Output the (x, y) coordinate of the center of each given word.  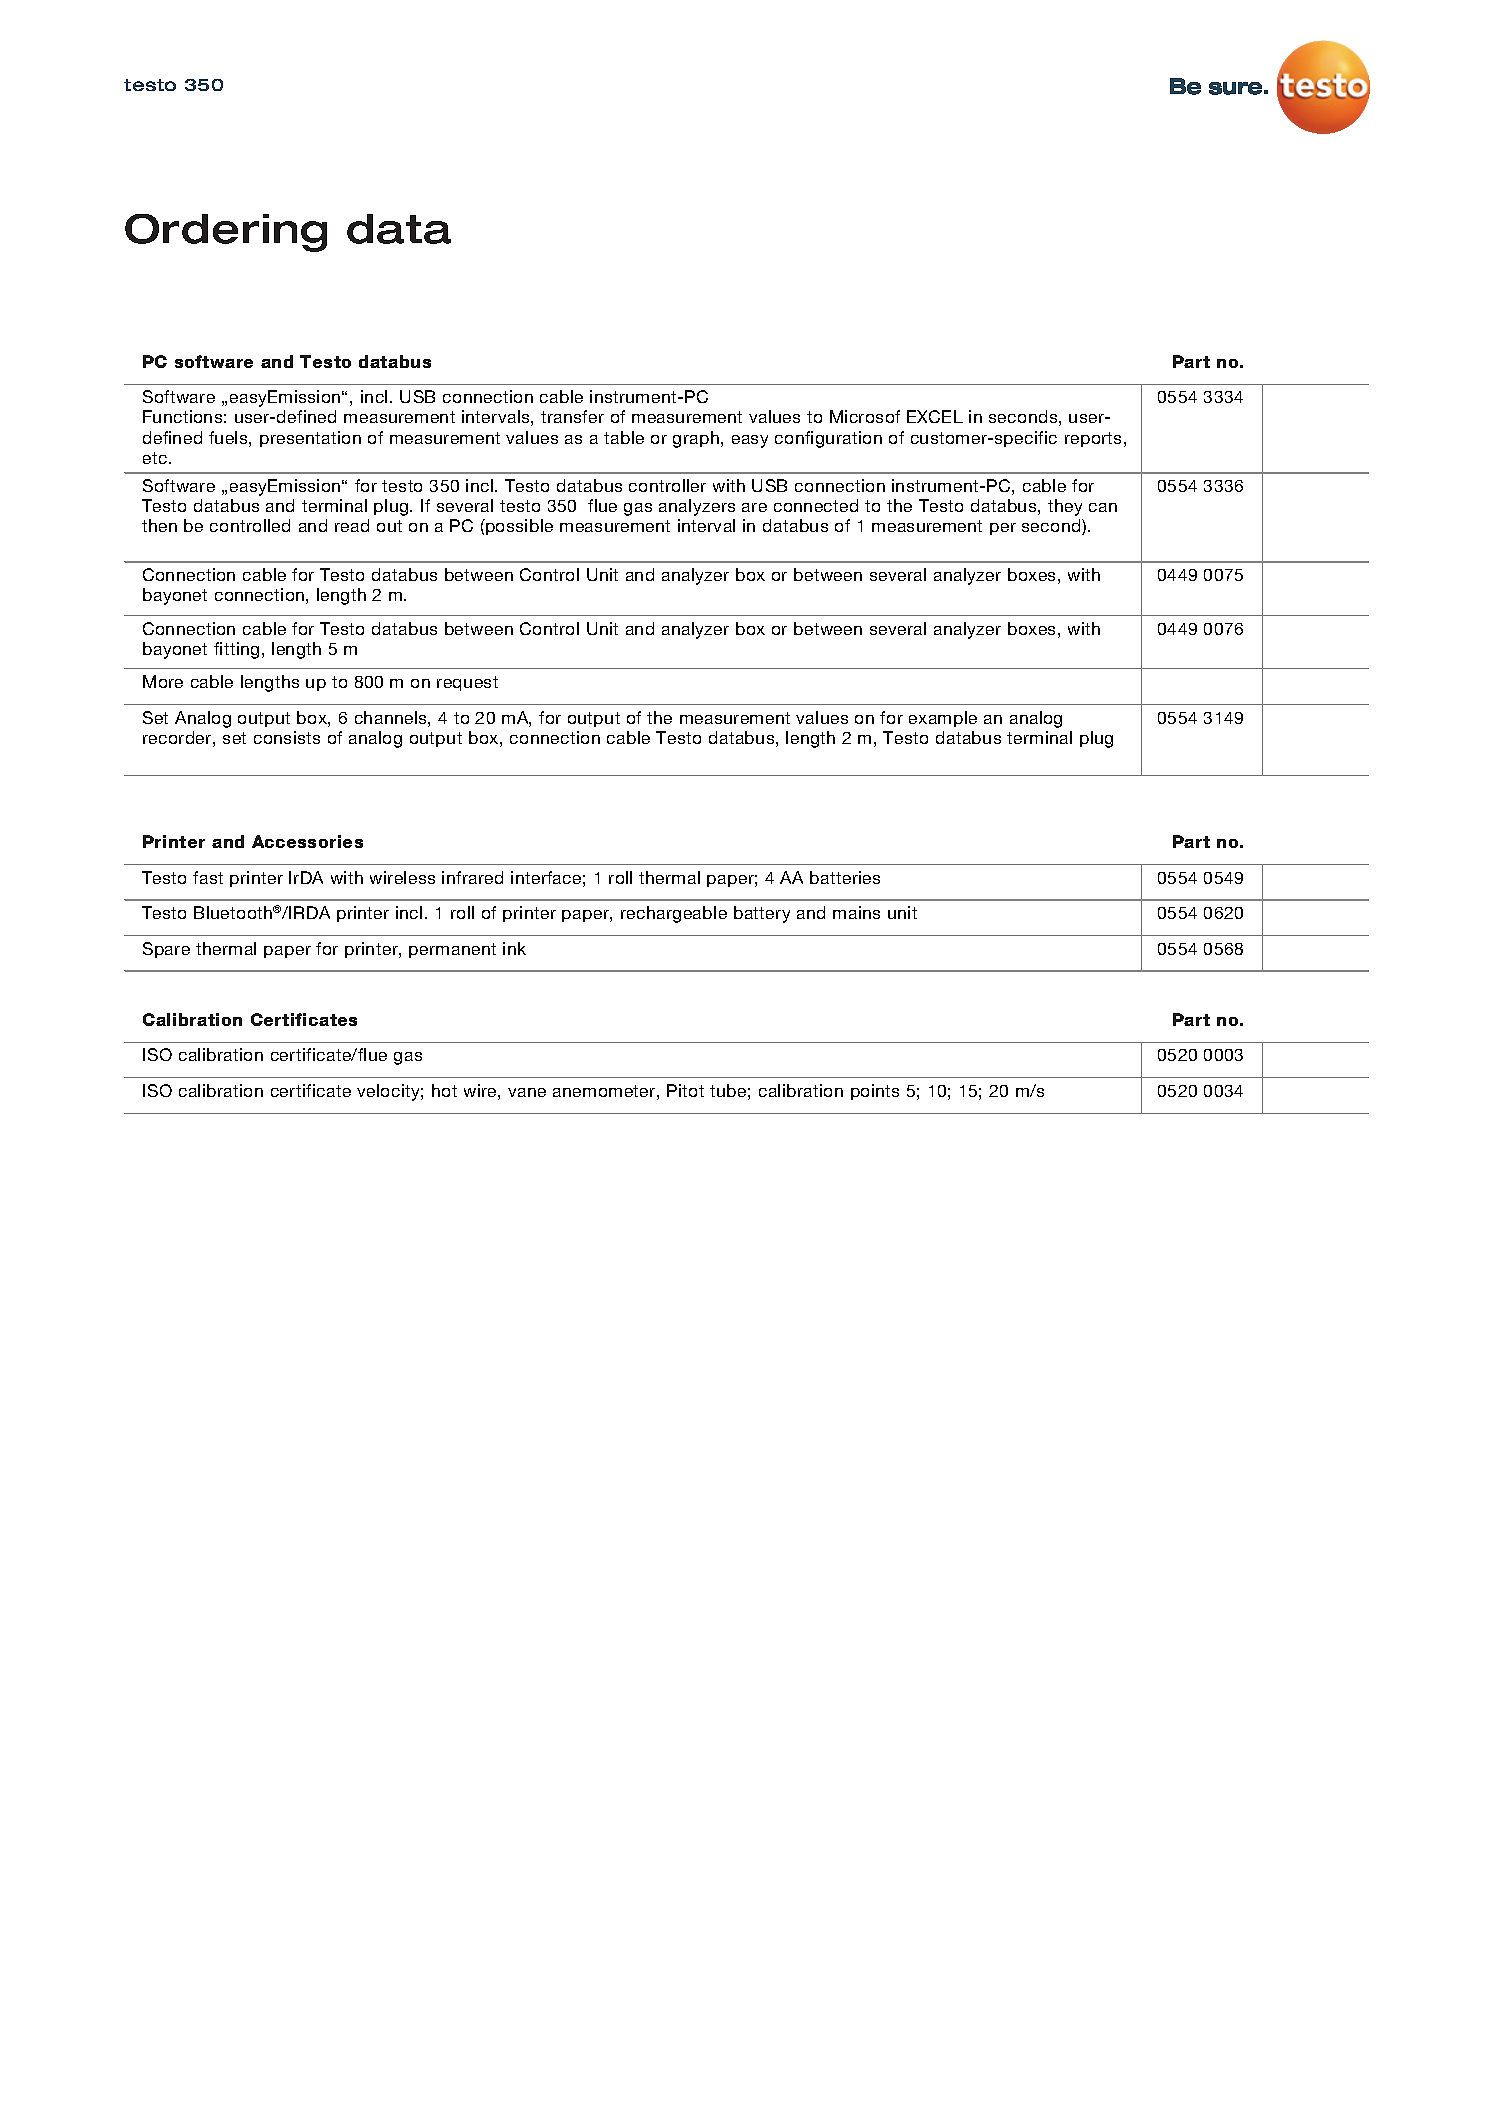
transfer (572, 416)
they (1065, 507)
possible (518, 527)
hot (444, 1090)
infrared (472, 877)
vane (527, 1092)
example (943, 719)
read (352, 525)
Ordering (226, 233)
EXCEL (935, 416)
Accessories (307, 841)
